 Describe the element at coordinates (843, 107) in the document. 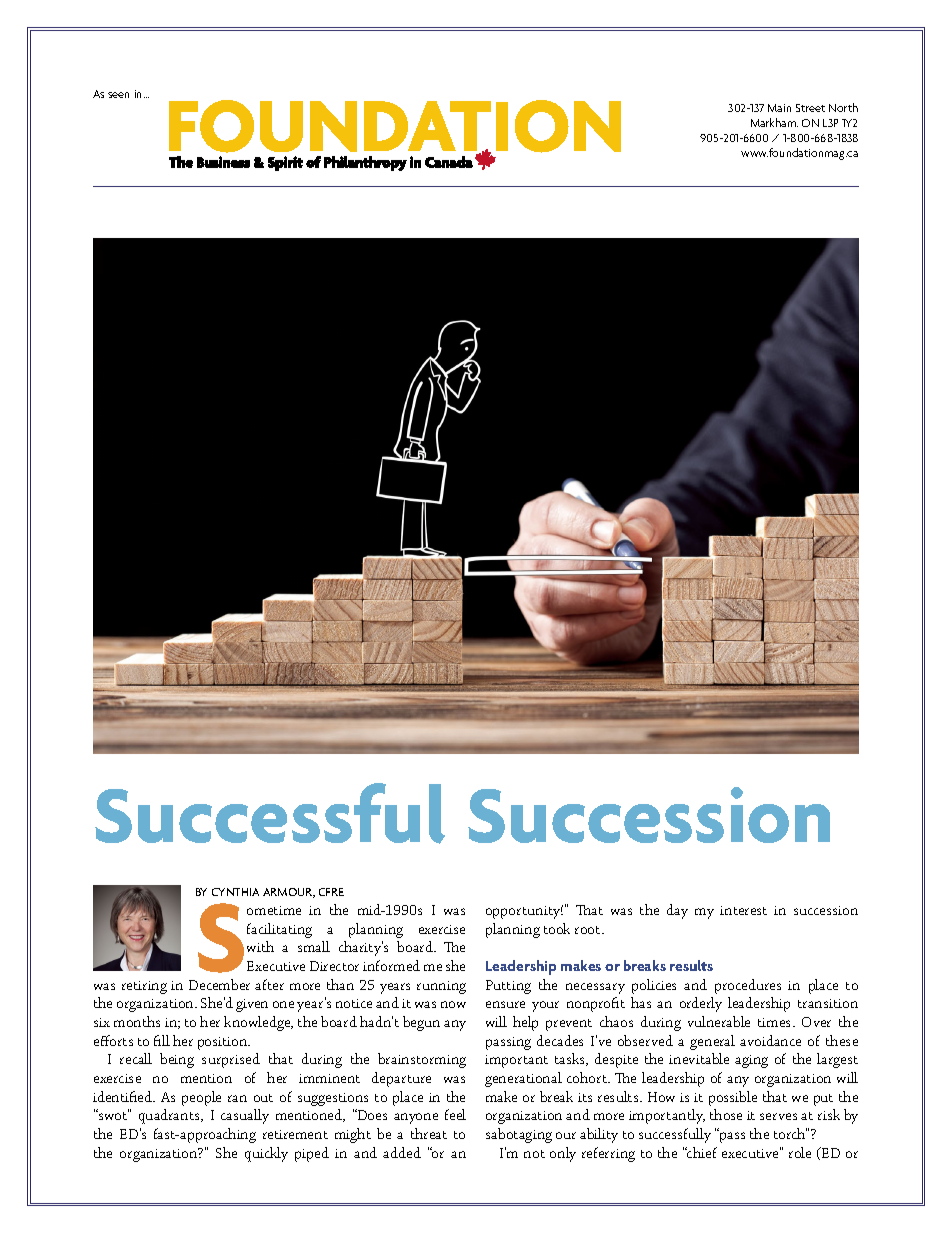

I see `North` at that location.
